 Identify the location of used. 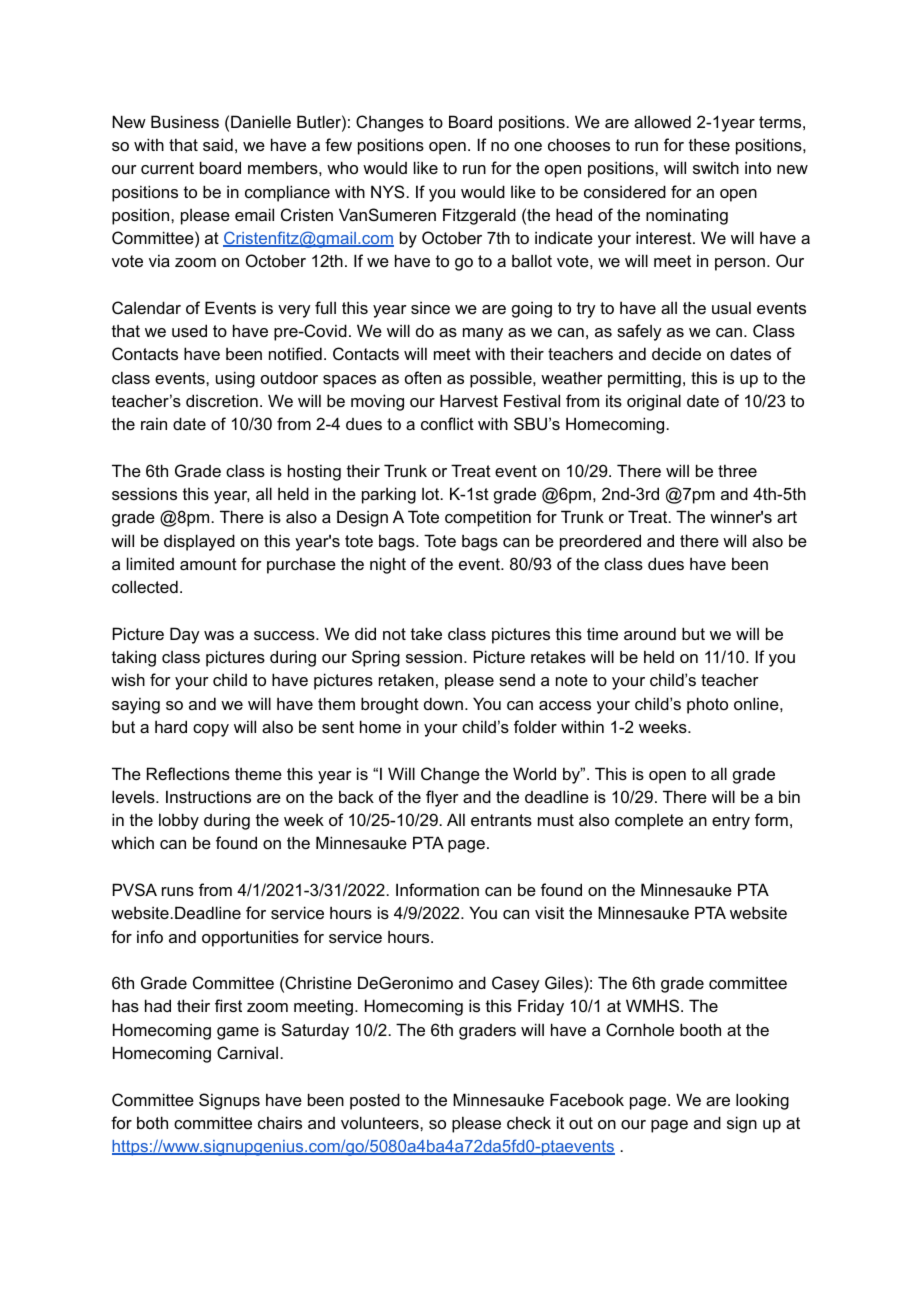
(189, 330).
